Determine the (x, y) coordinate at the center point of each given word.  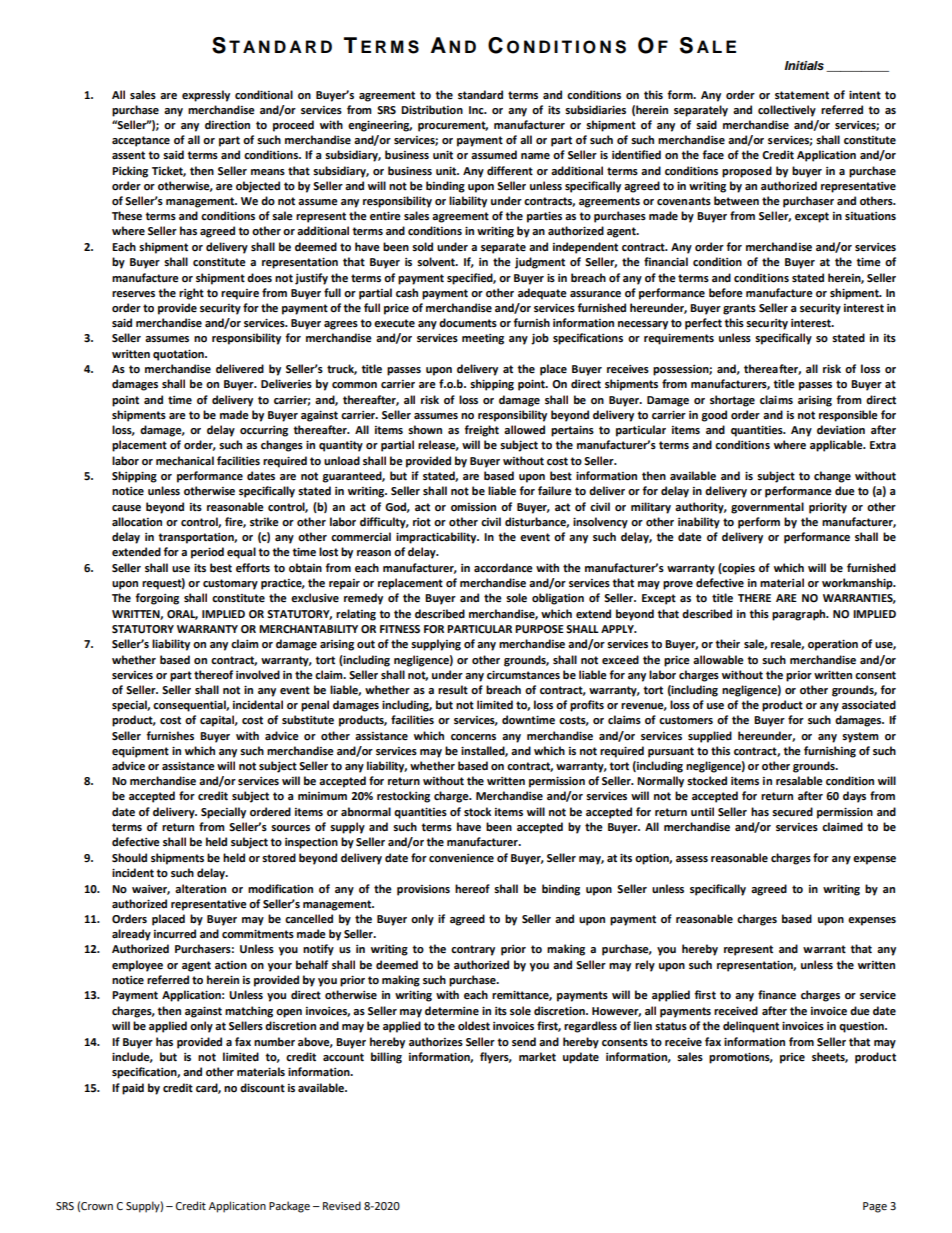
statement (802, 95)
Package (289, 1207)
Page (875, 1207)
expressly (206, 96)
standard (480, 95)
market (537, 1057)
